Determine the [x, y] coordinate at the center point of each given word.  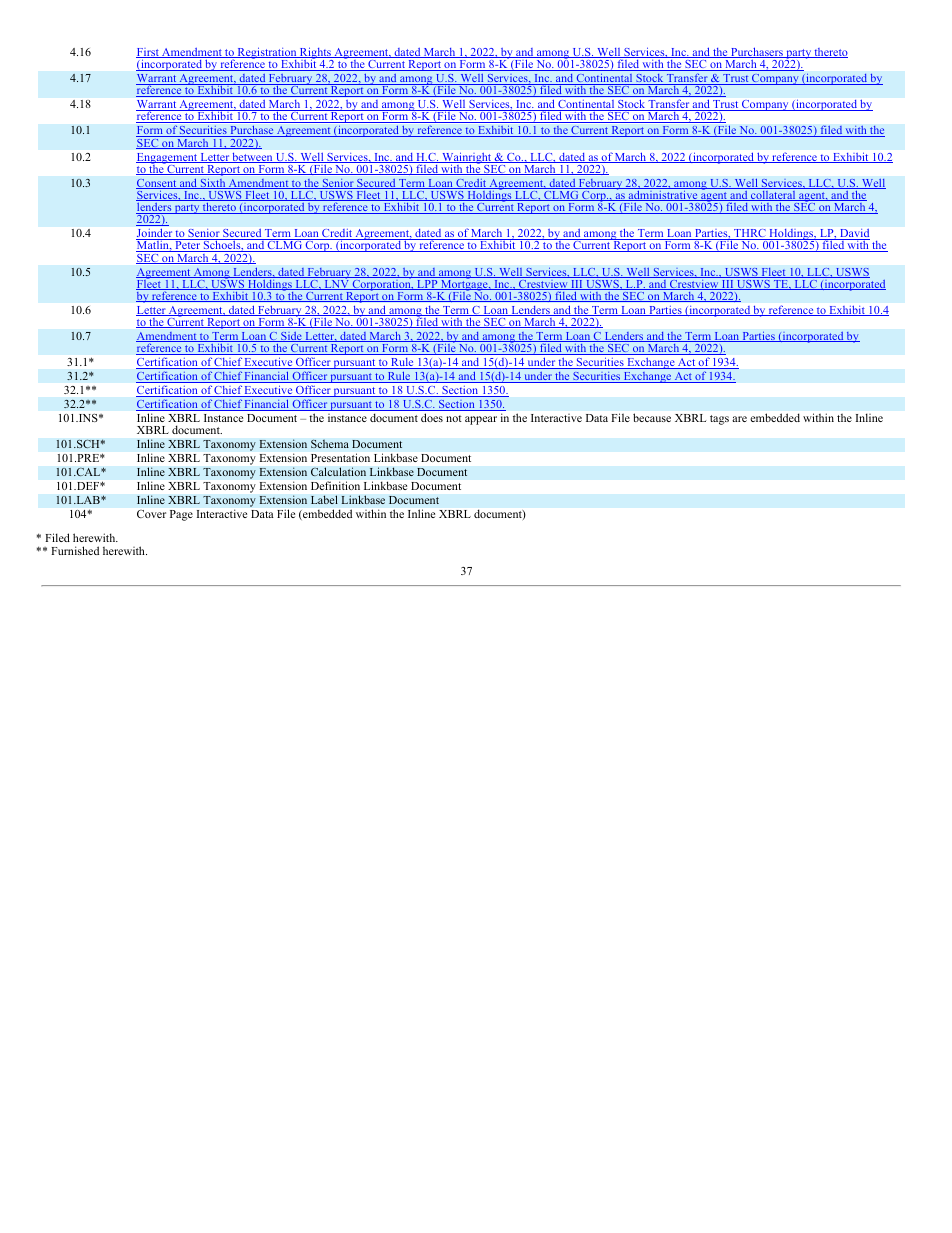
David [854, 234]
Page [181, 515]
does [432, 417]
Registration [267, 54]
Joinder [155, 234]
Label [324, 499]
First [148, 53]
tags [719, 420]
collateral [773, 194]
